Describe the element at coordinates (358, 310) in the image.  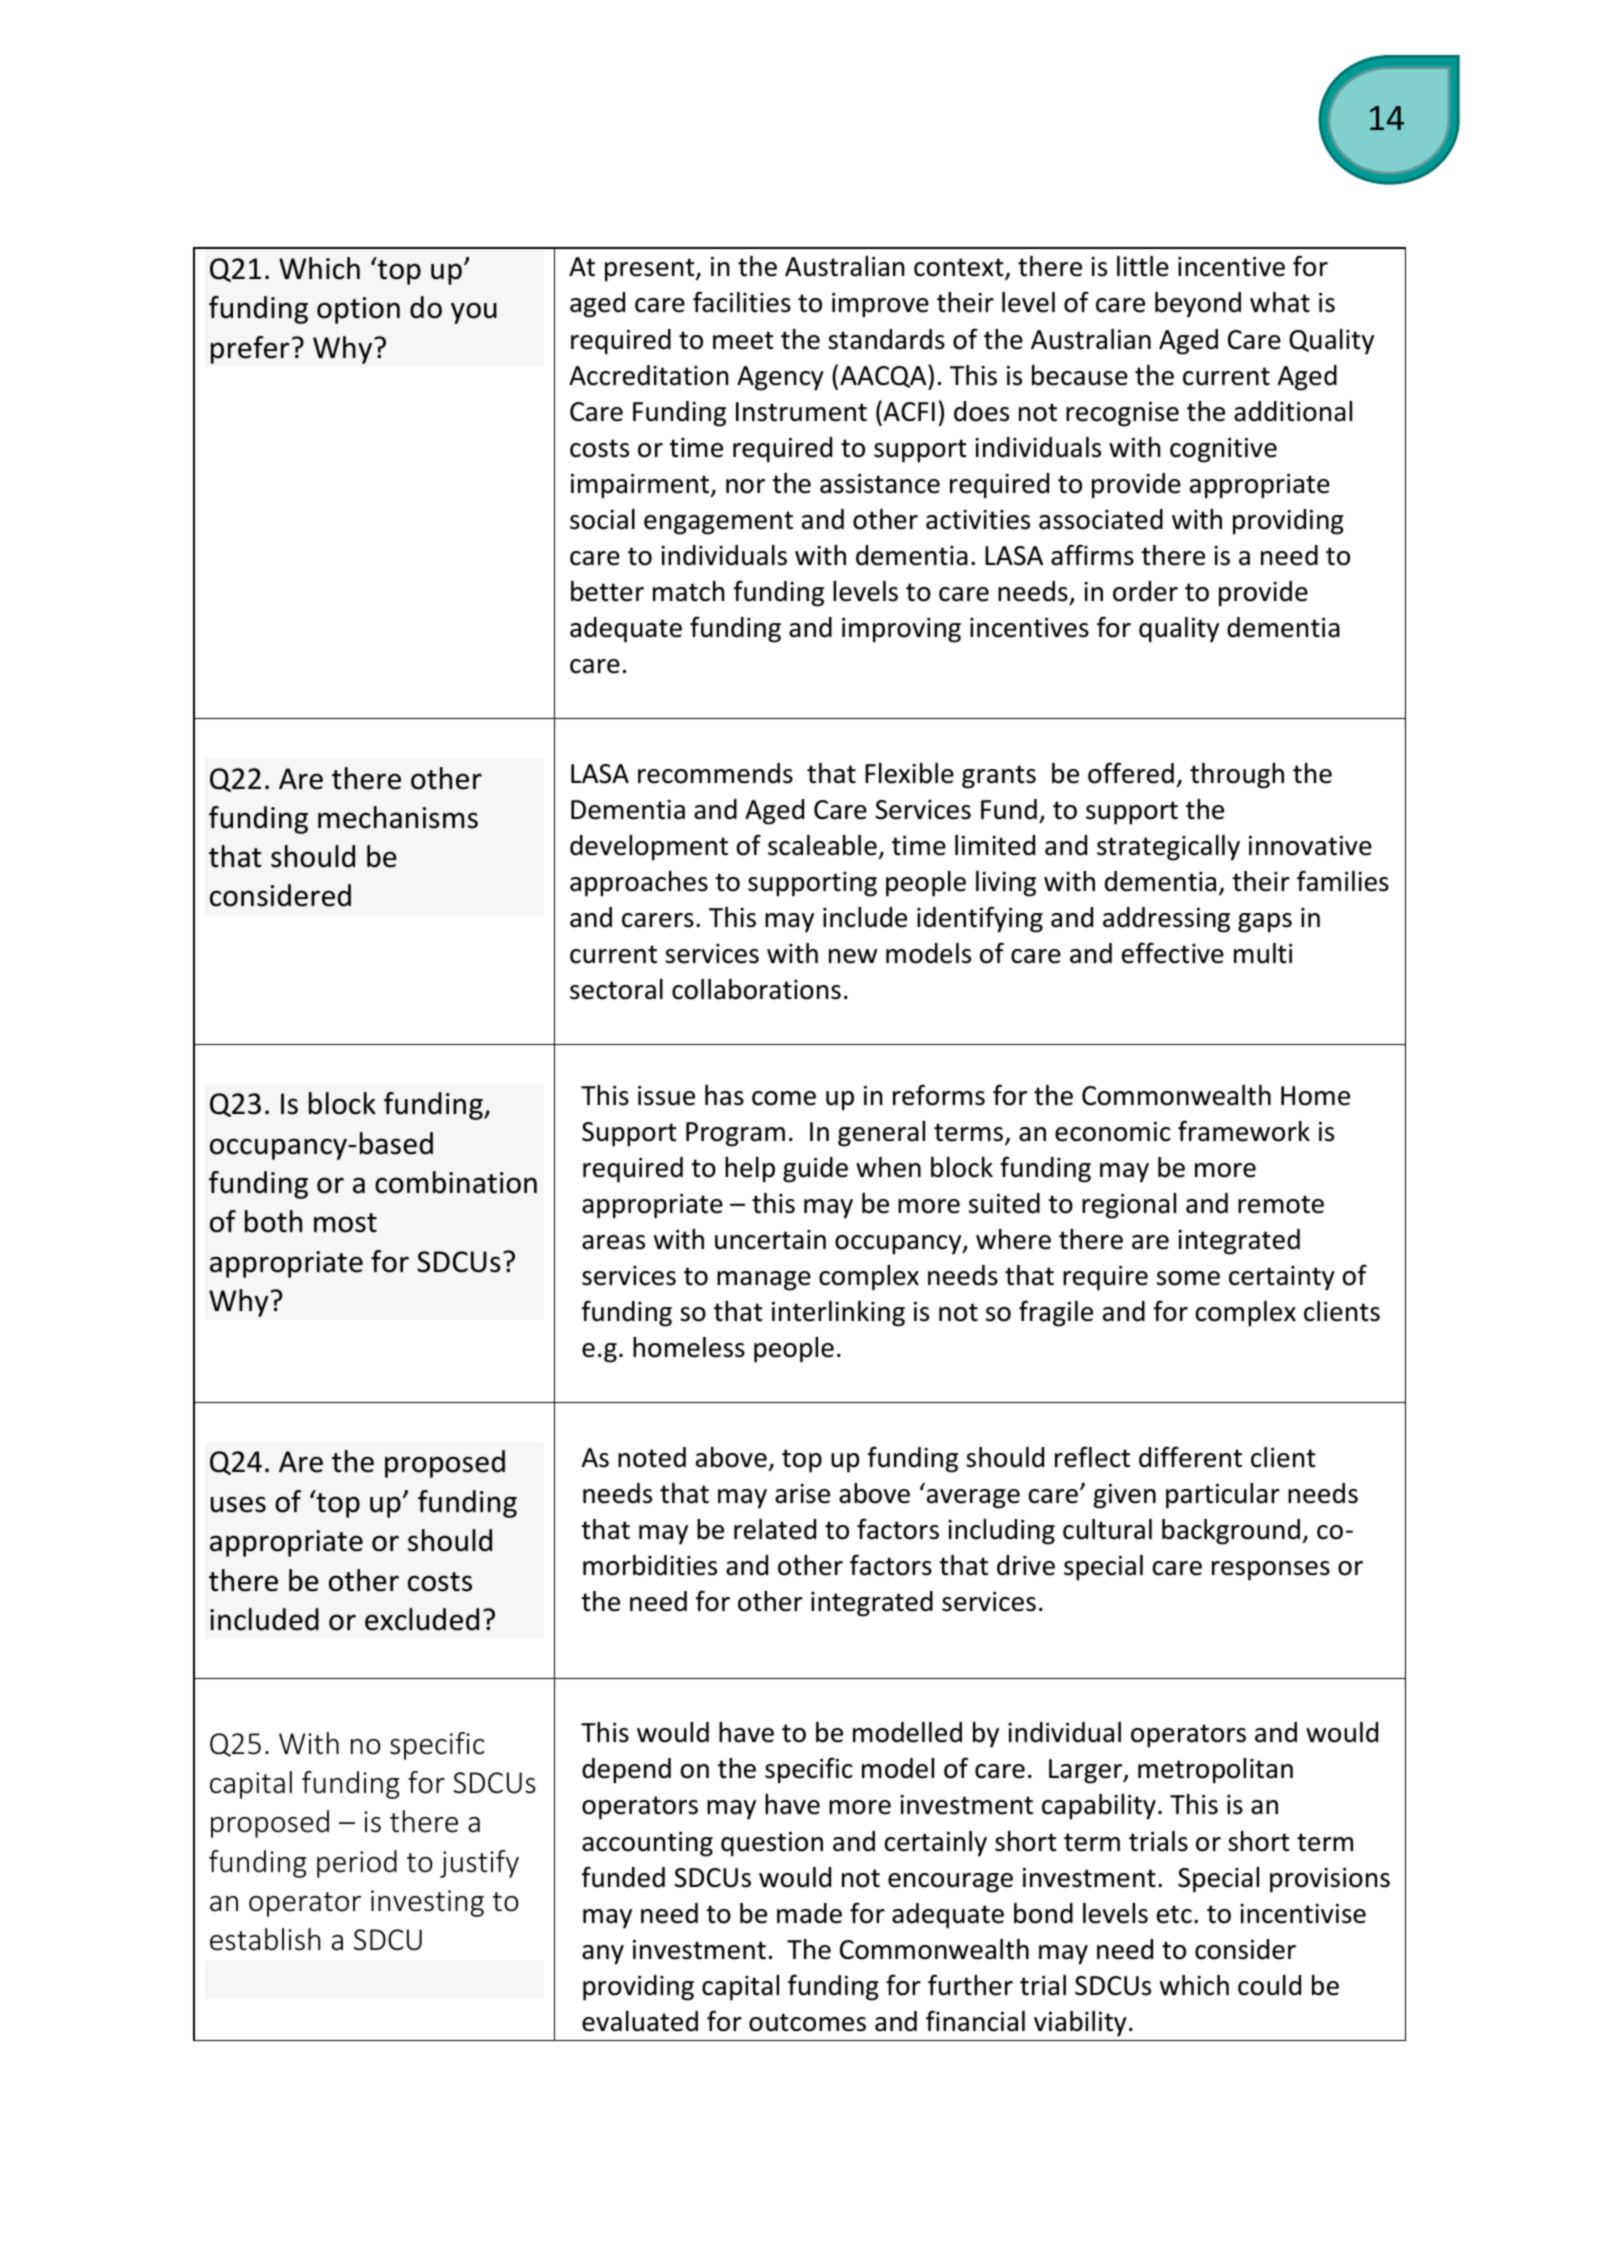
I see `option` at that location.
